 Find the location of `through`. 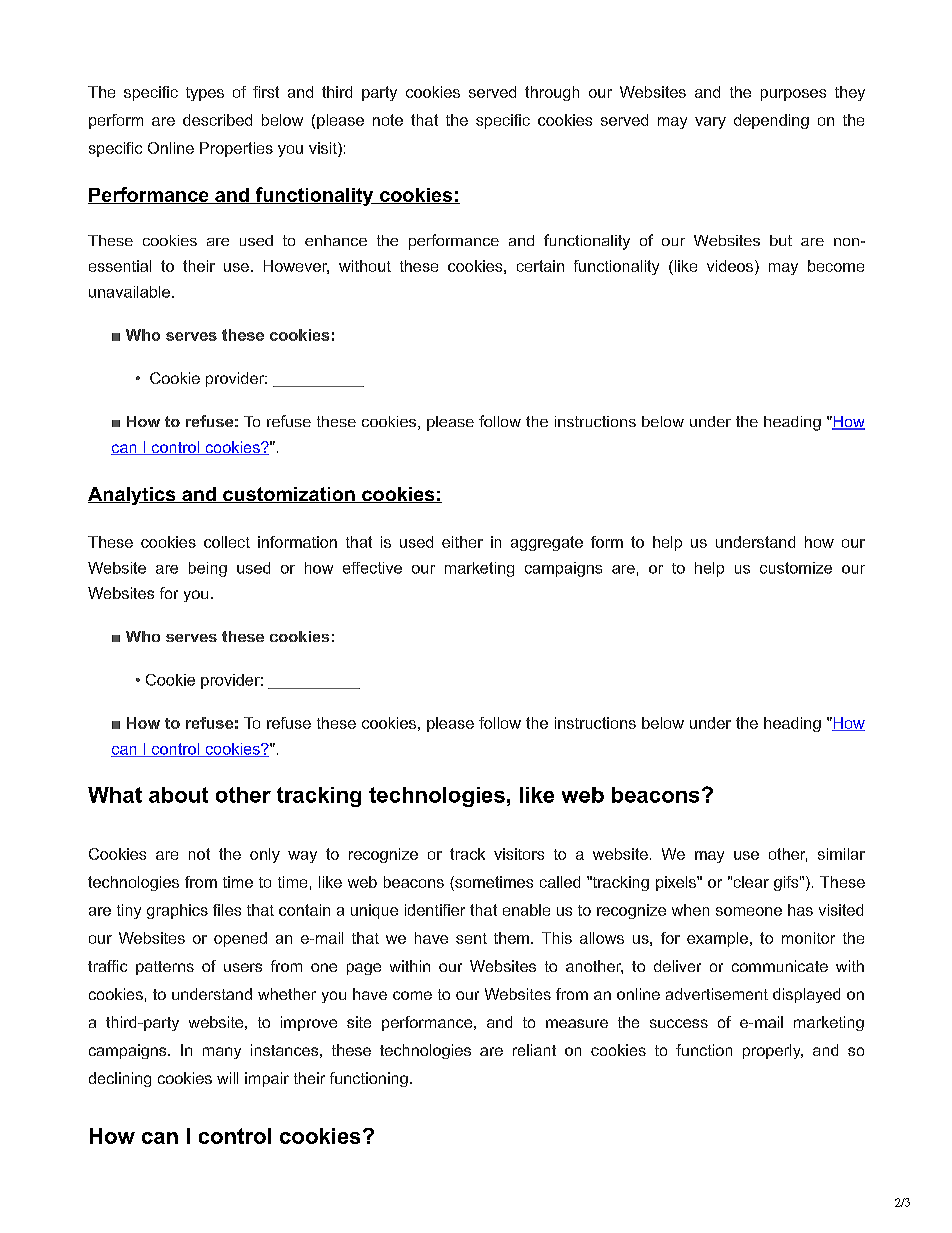

through is located at coordinates (552, 93).
